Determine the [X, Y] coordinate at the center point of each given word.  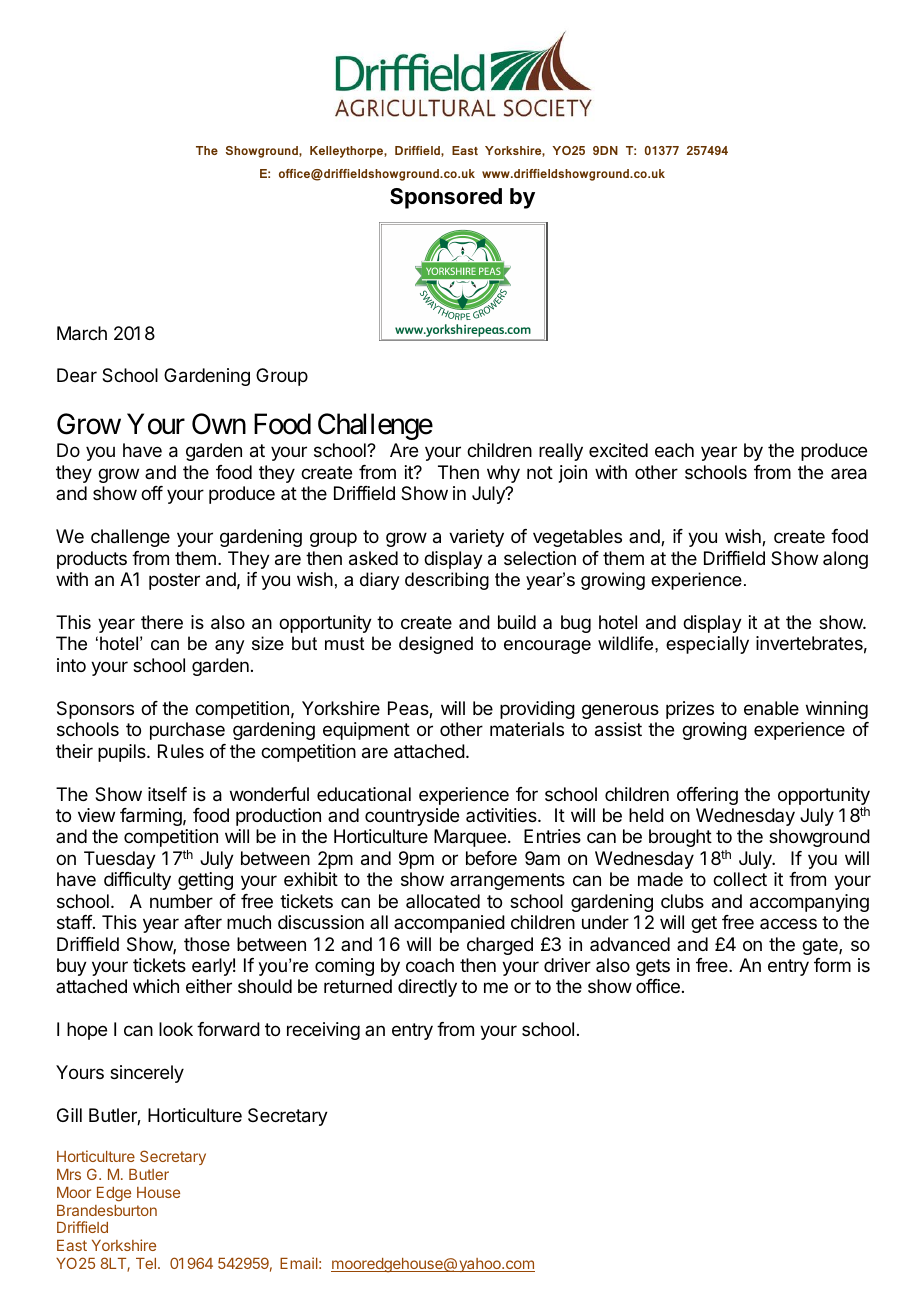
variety [476, 538]
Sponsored [446, 198]
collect [740, 879]
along [845, 560]
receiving [323, 1031]
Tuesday [120, 860]
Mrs [69, 1174]
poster [174, 581]
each [674, 450]
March [82, 333]
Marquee [470, 838]
